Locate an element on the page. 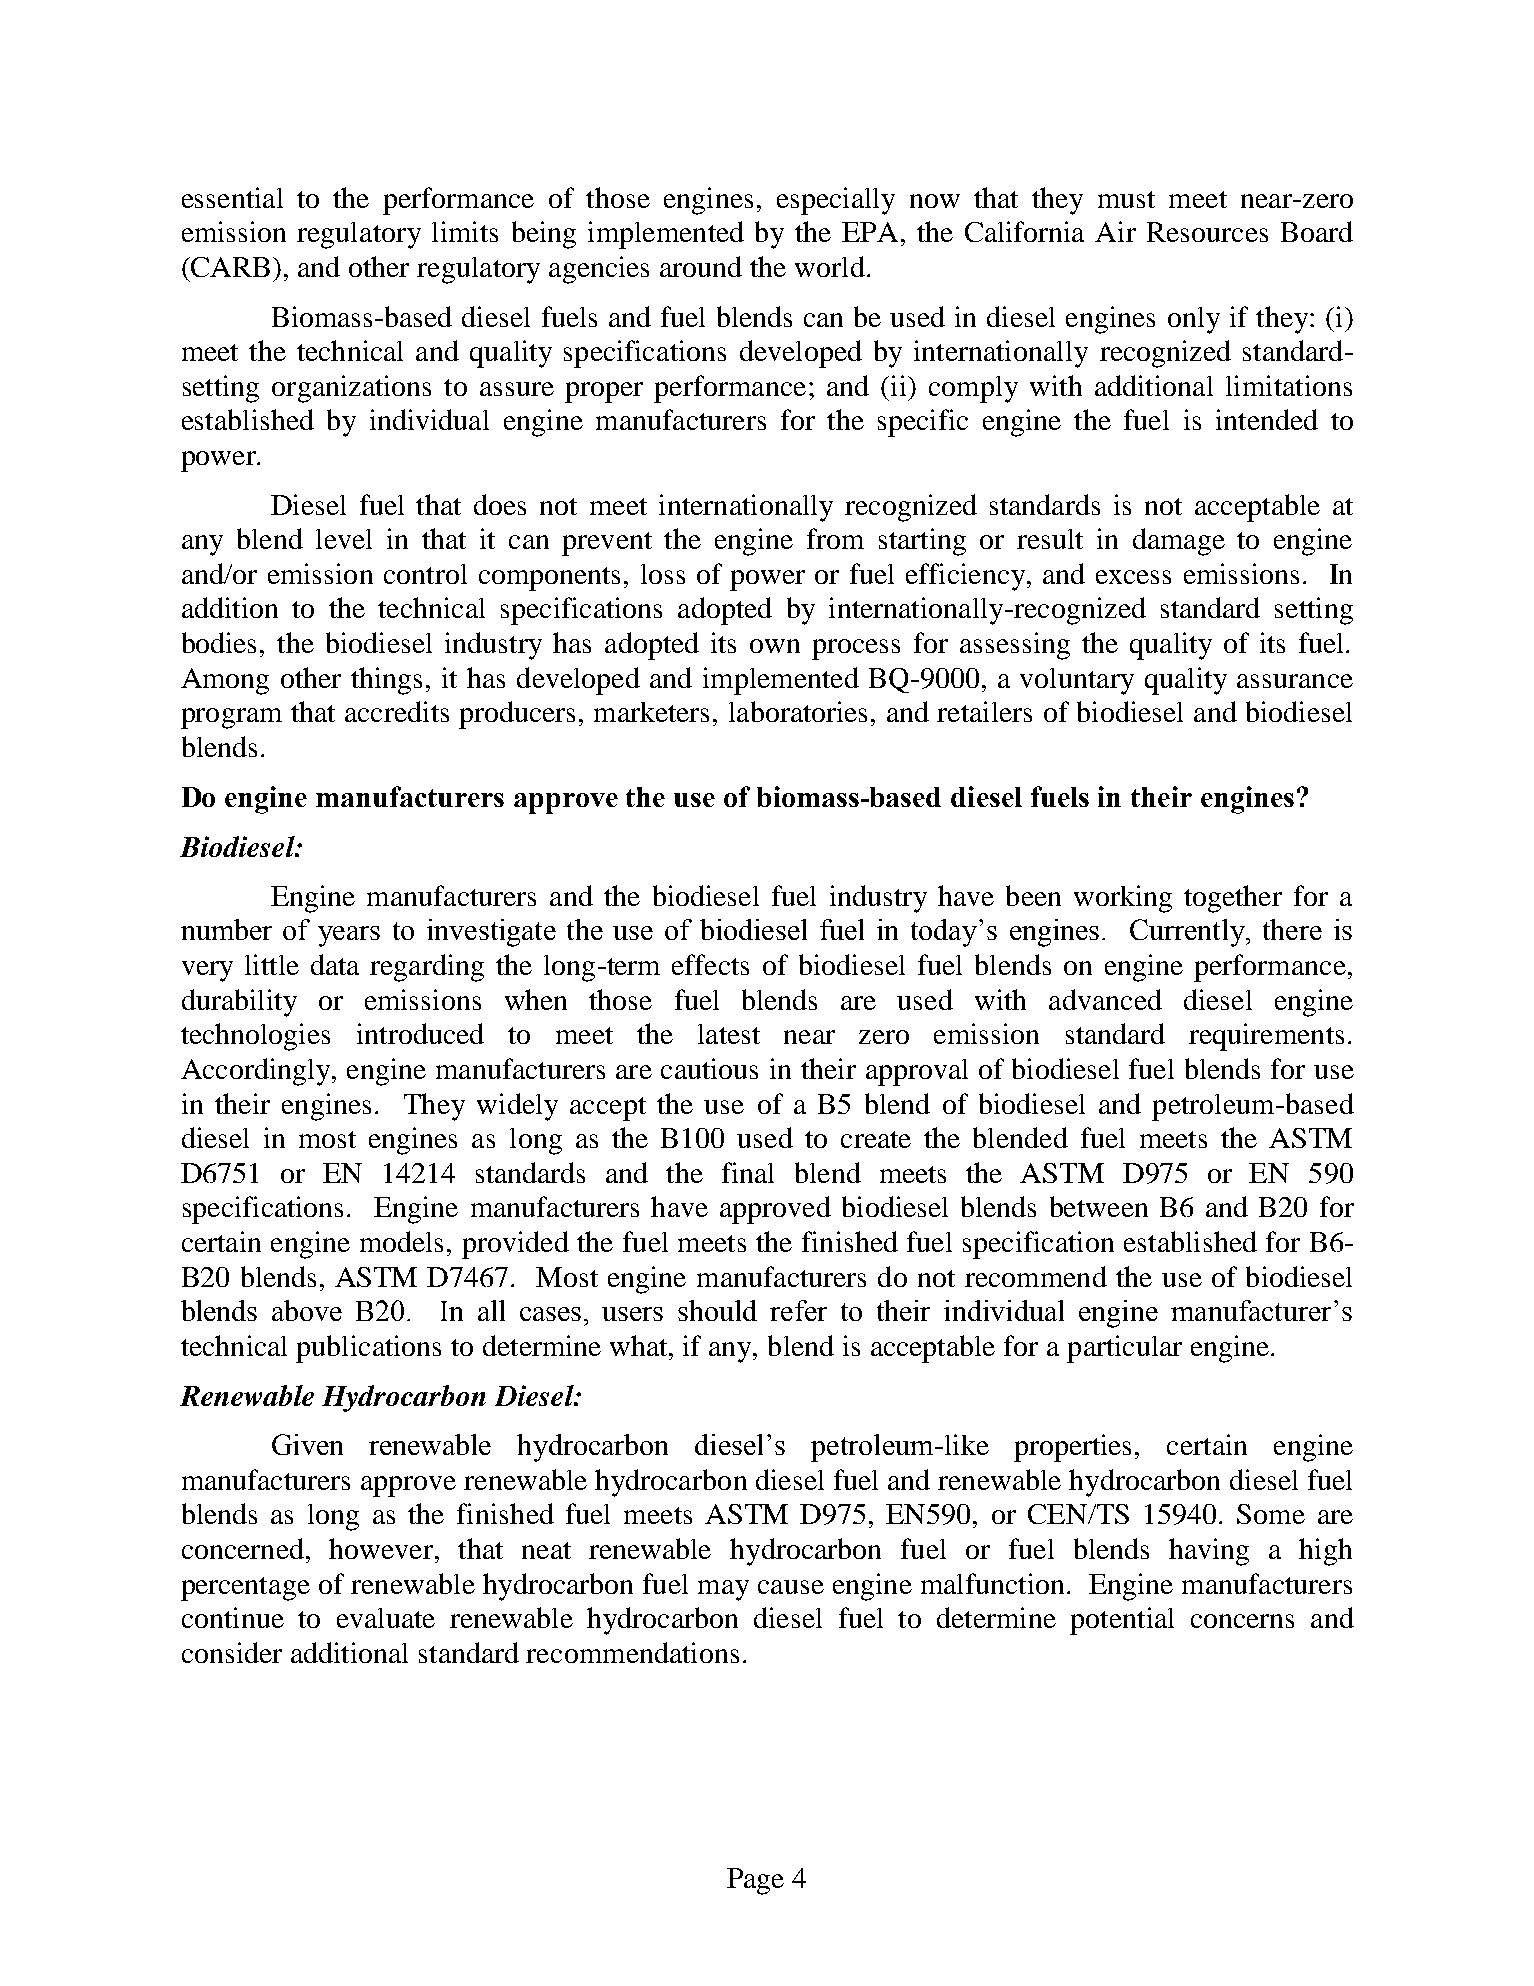 The width and height of the document is (1534, 1986). consider is located at coordinates (232, 1652).
